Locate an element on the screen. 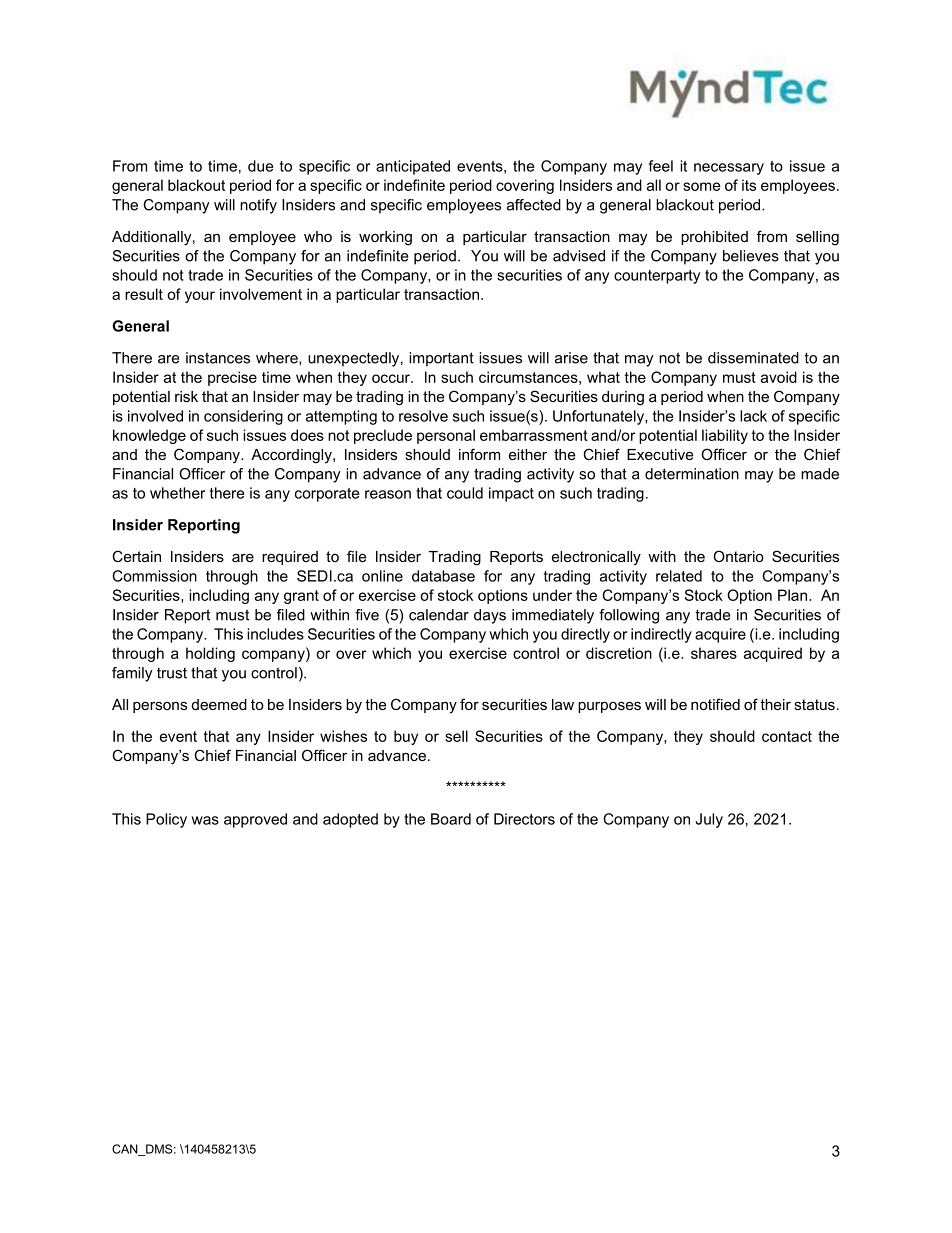  could is located at coordinates (465, 493).
